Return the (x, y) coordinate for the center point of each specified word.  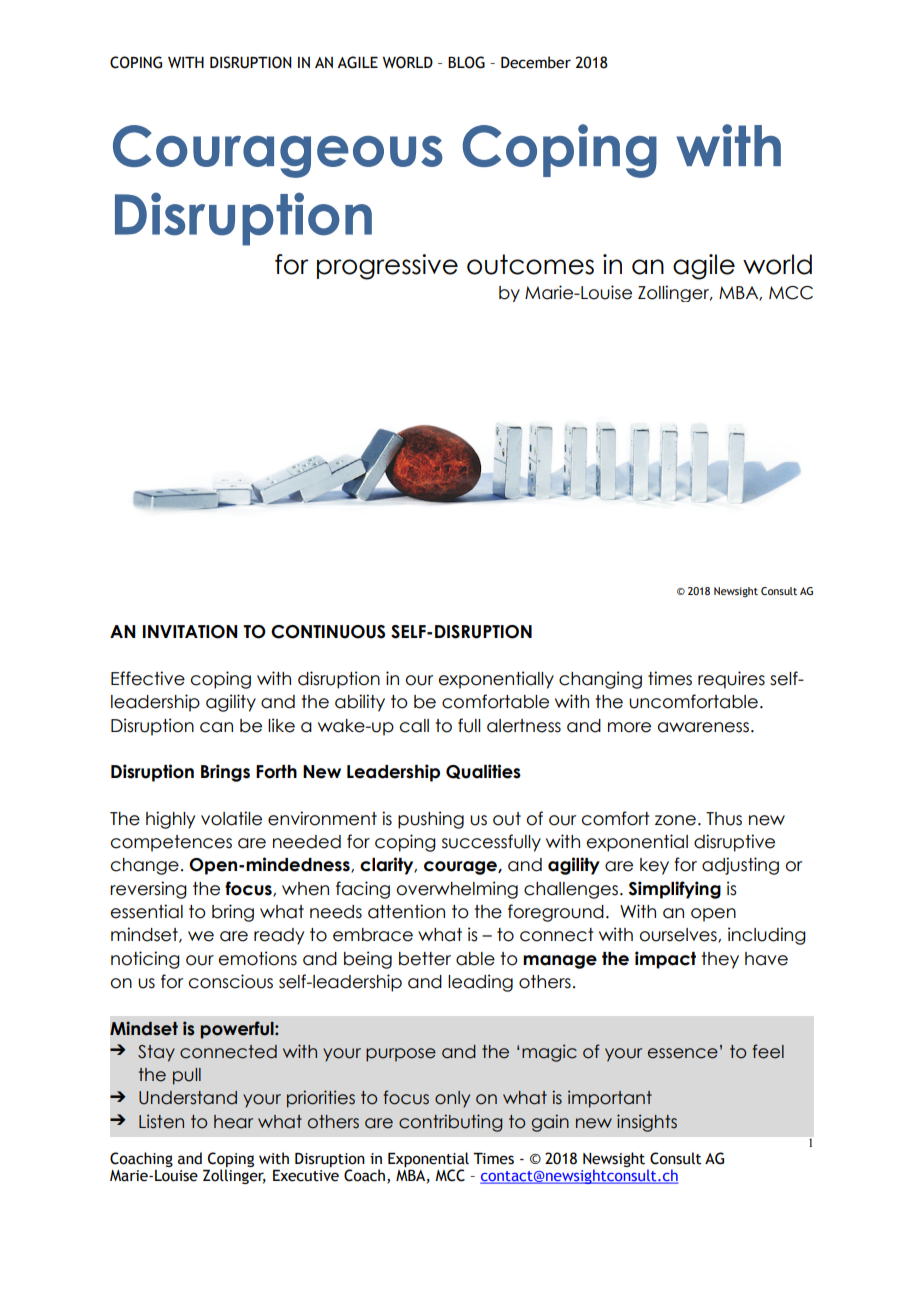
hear (233, 1122)
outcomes (530, 264)
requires (731, 680)
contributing (450, 1123)
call (414, 726)
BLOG (466, 62)
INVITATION (190, 632)
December (536, 62)
